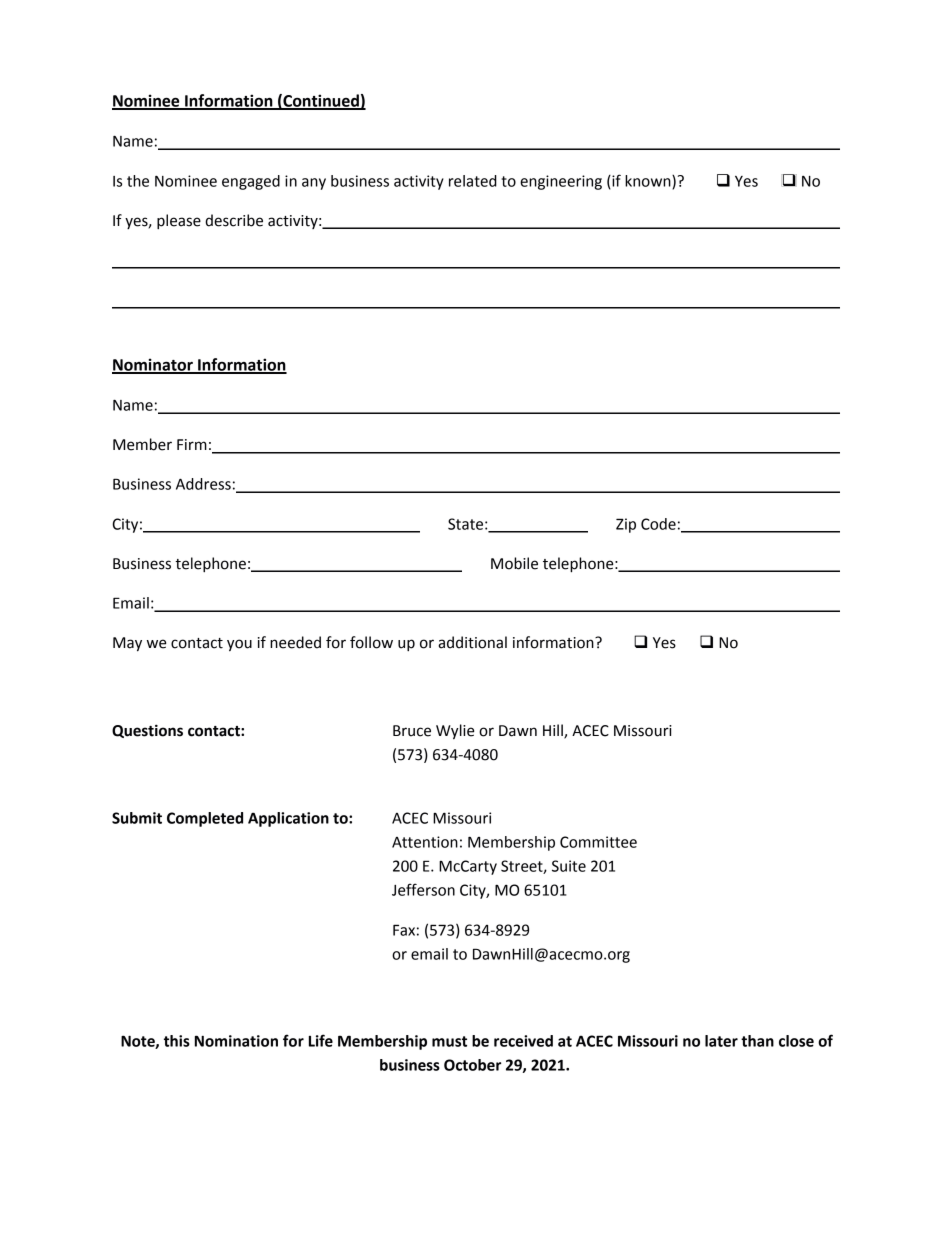 The height and width of the page is (1233, 952). I want to click on Committee, so click(598, 842).
